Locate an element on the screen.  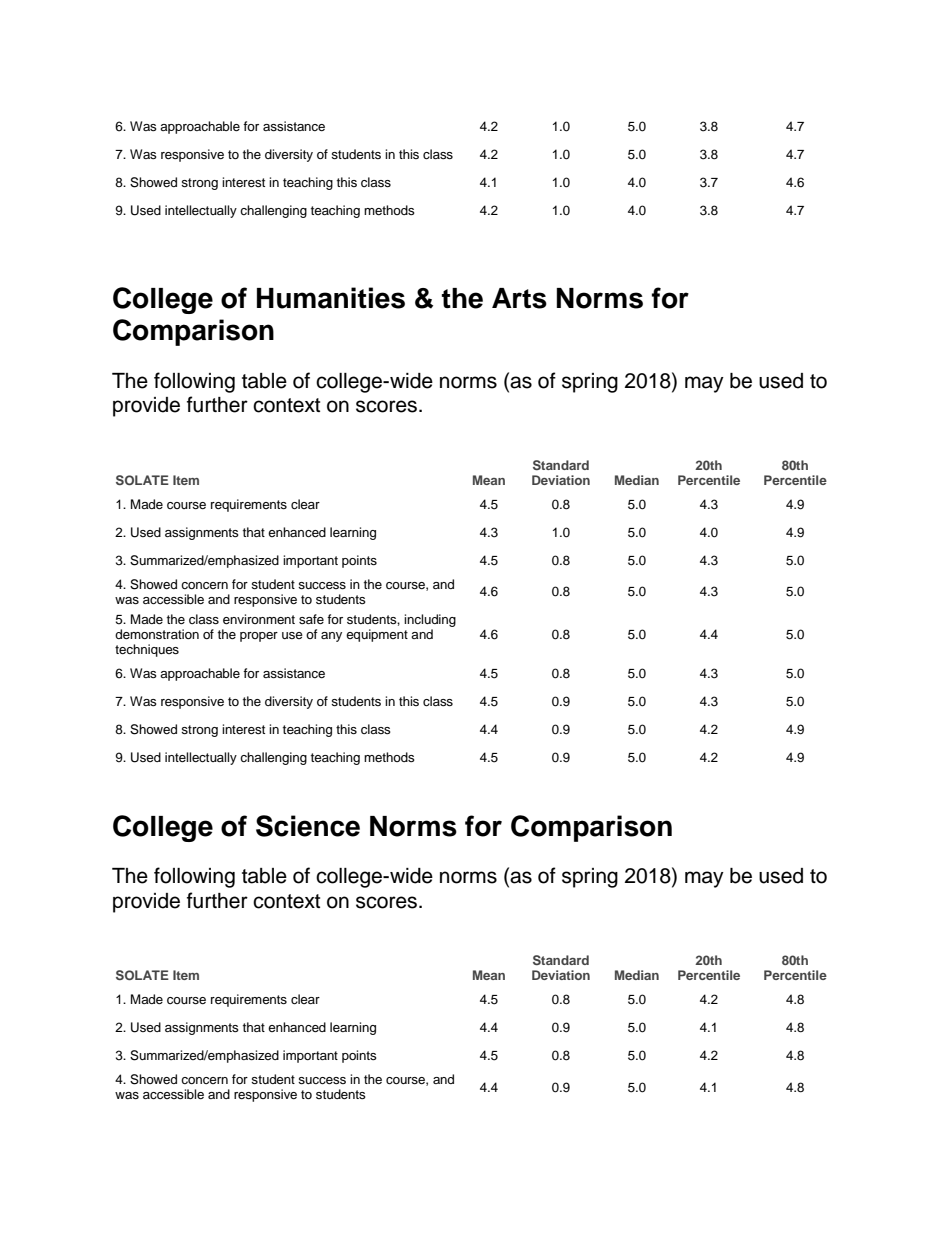
Arts is located at coordinates (519, 298).
